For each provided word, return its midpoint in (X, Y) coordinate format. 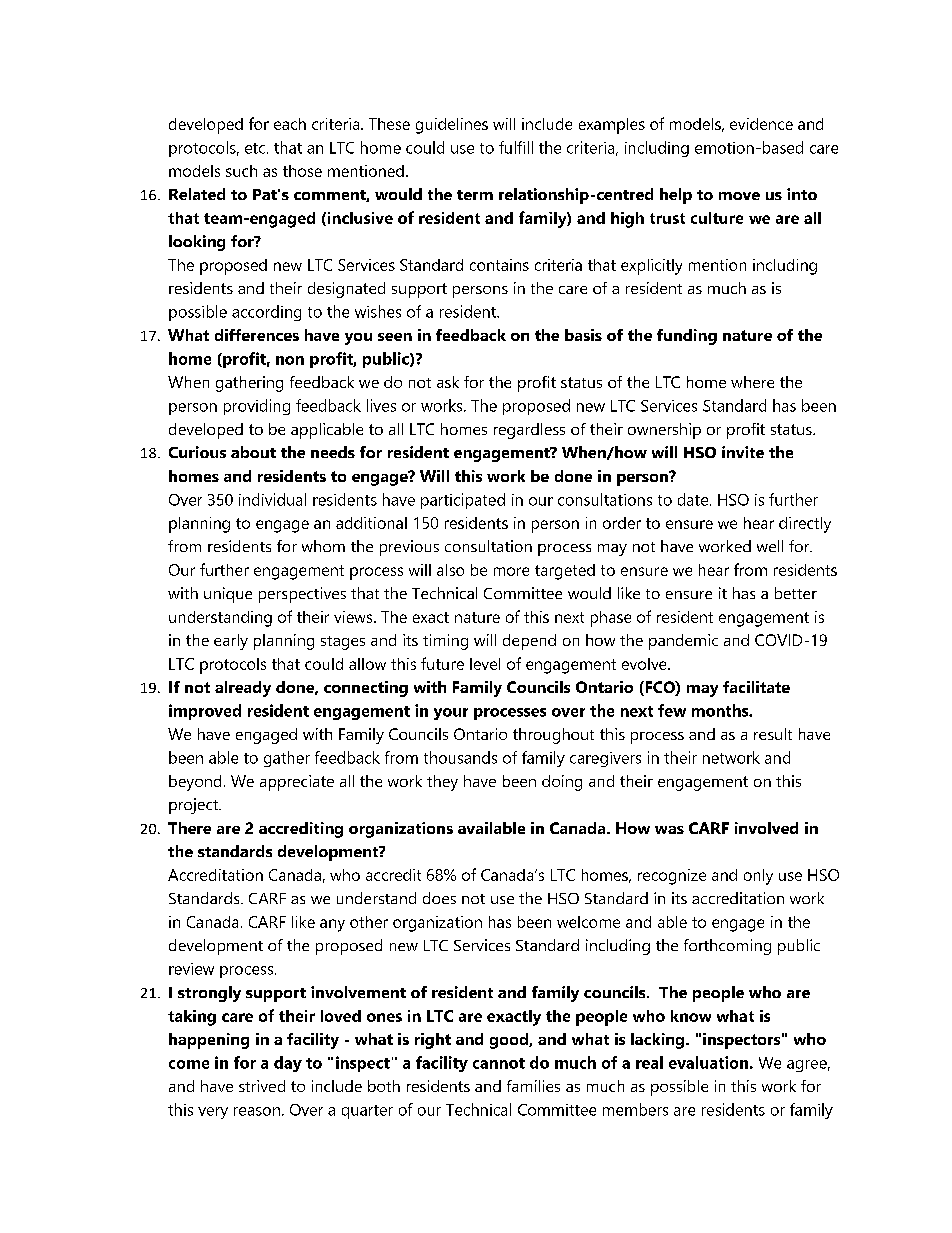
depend (529, 642)
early (231, 642)
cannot (499, 1063)
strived (262, 1086)
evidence (761, 124)
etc (256, 148)
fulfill (516, 147)
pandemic (683, 642)
